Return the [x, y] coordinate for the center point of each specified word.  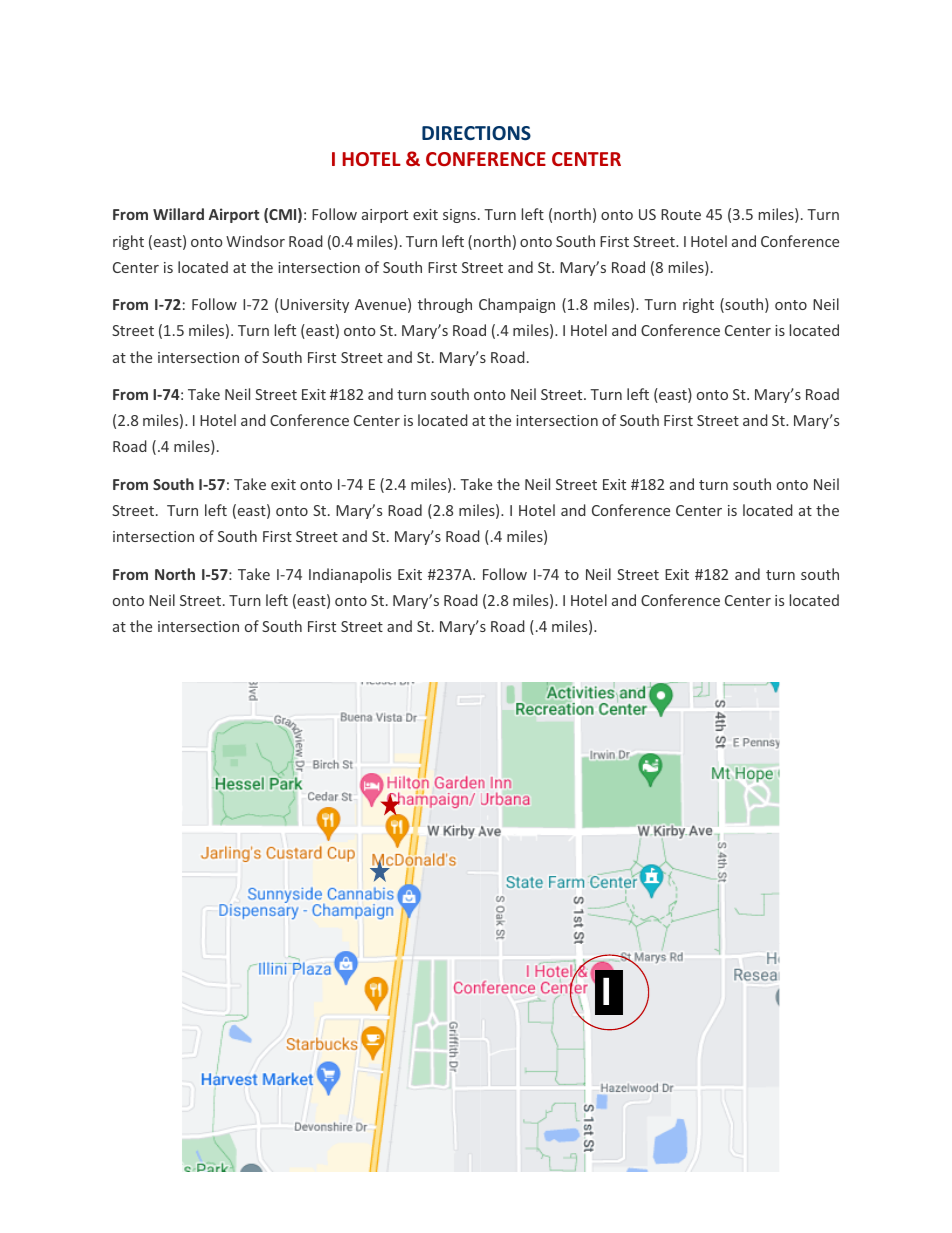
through [445, 305]
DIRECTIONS [476, 133]
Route [681, 214]
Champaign [517, 305]
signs [459, 216]
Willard [178, 214]
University [314, 306]
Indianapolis [350, 575]
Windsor [255, 241]
